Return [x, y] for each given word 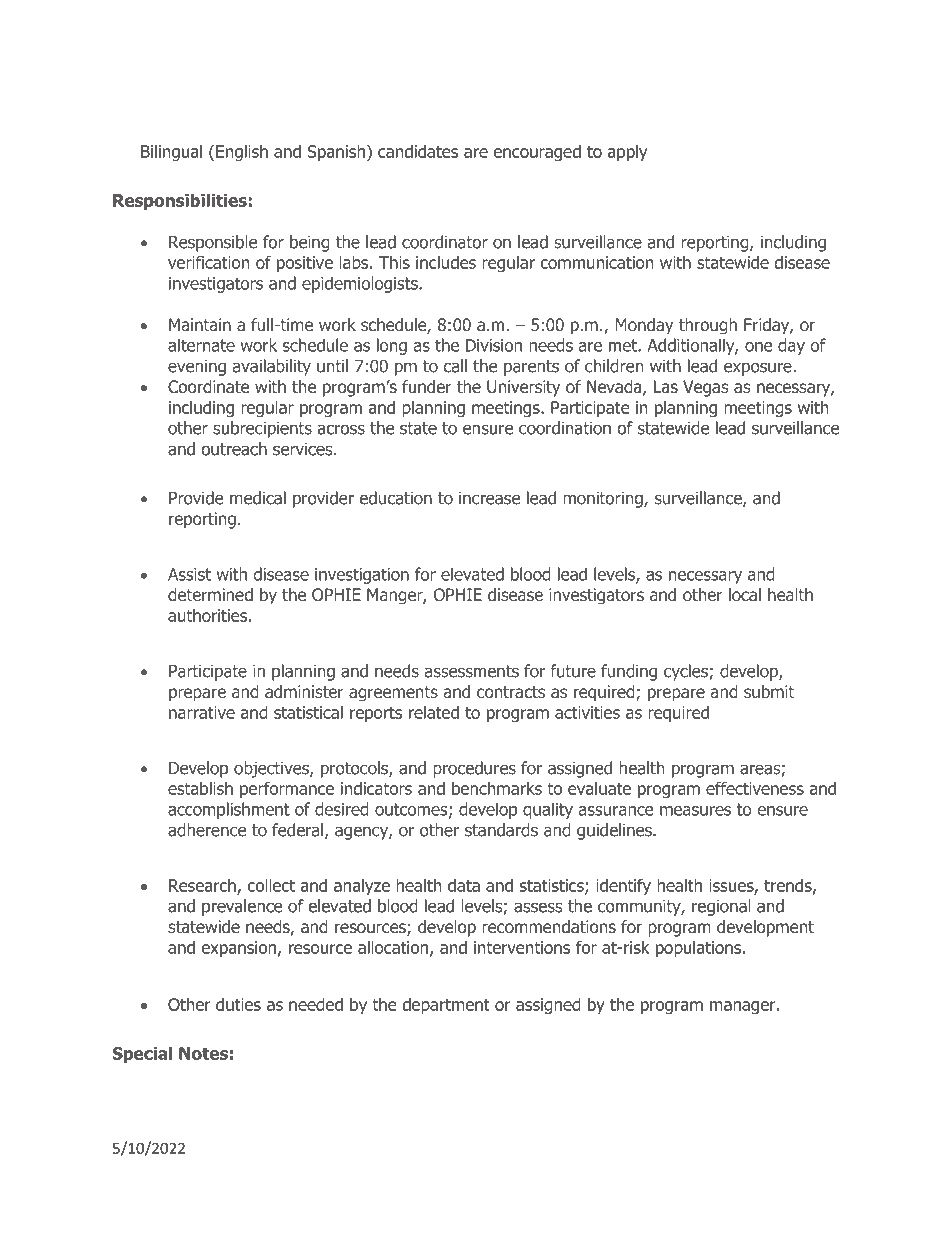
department [446, 1005]
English [242, 153]
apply [627, 152]
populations [700, 948]
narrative [202, 712]
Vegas [706, 388]
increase [489, 498]
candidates [418, 151]
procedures [474, 769]
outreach [234, 449]
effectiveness [755, 788]
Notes [203, 1053]
